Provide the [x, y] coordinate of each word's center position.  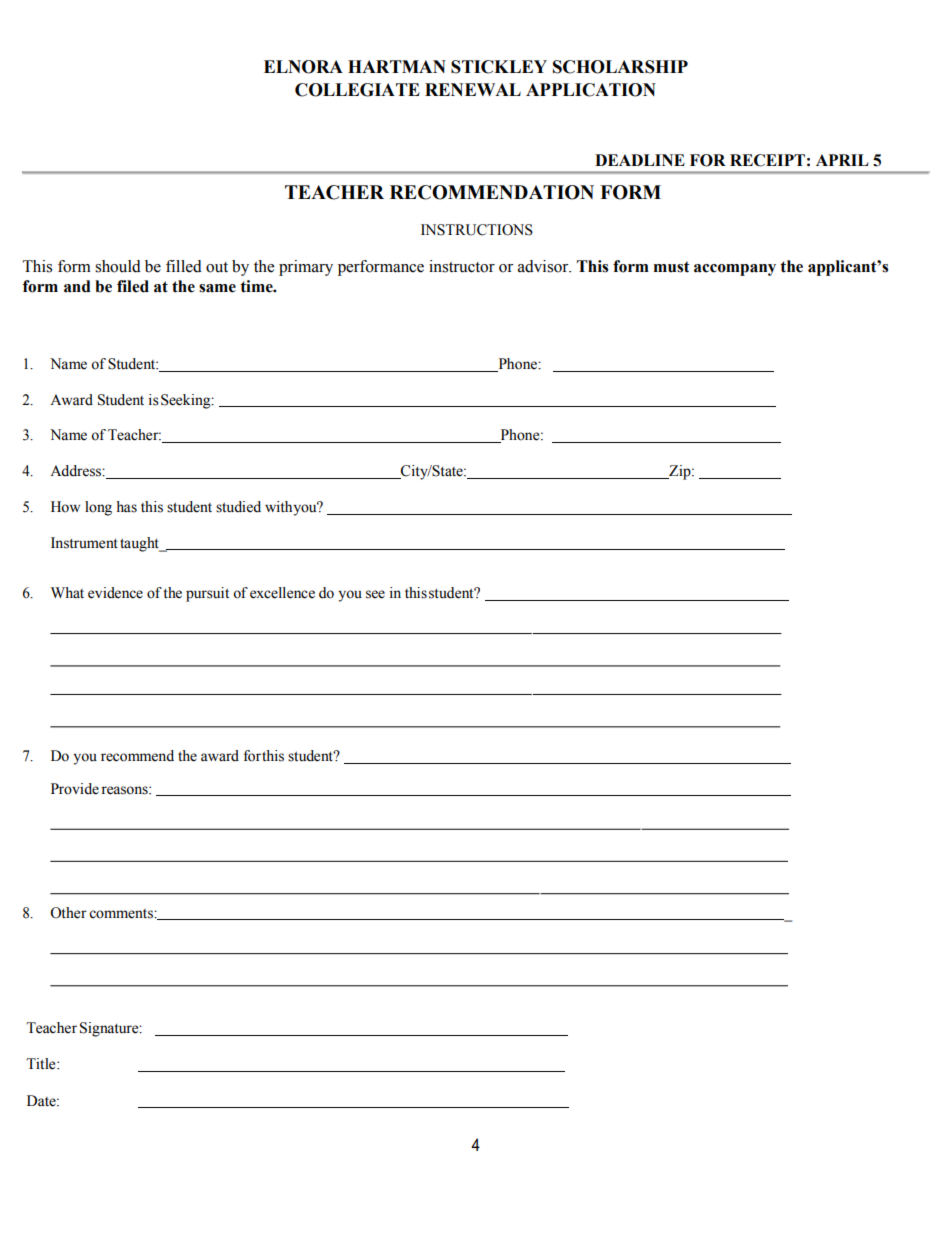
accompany [735, 270]
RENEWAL [473, 89]
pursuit [207, 594]
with [279, 506]
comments [122, 914]
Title [42, 1064]
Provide [75, 789]
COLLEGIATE [357, 90]
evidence [115, 593]
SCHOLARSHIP [620, 67]
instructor [462, 266]
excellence [282, 593]
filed [133, 286]
